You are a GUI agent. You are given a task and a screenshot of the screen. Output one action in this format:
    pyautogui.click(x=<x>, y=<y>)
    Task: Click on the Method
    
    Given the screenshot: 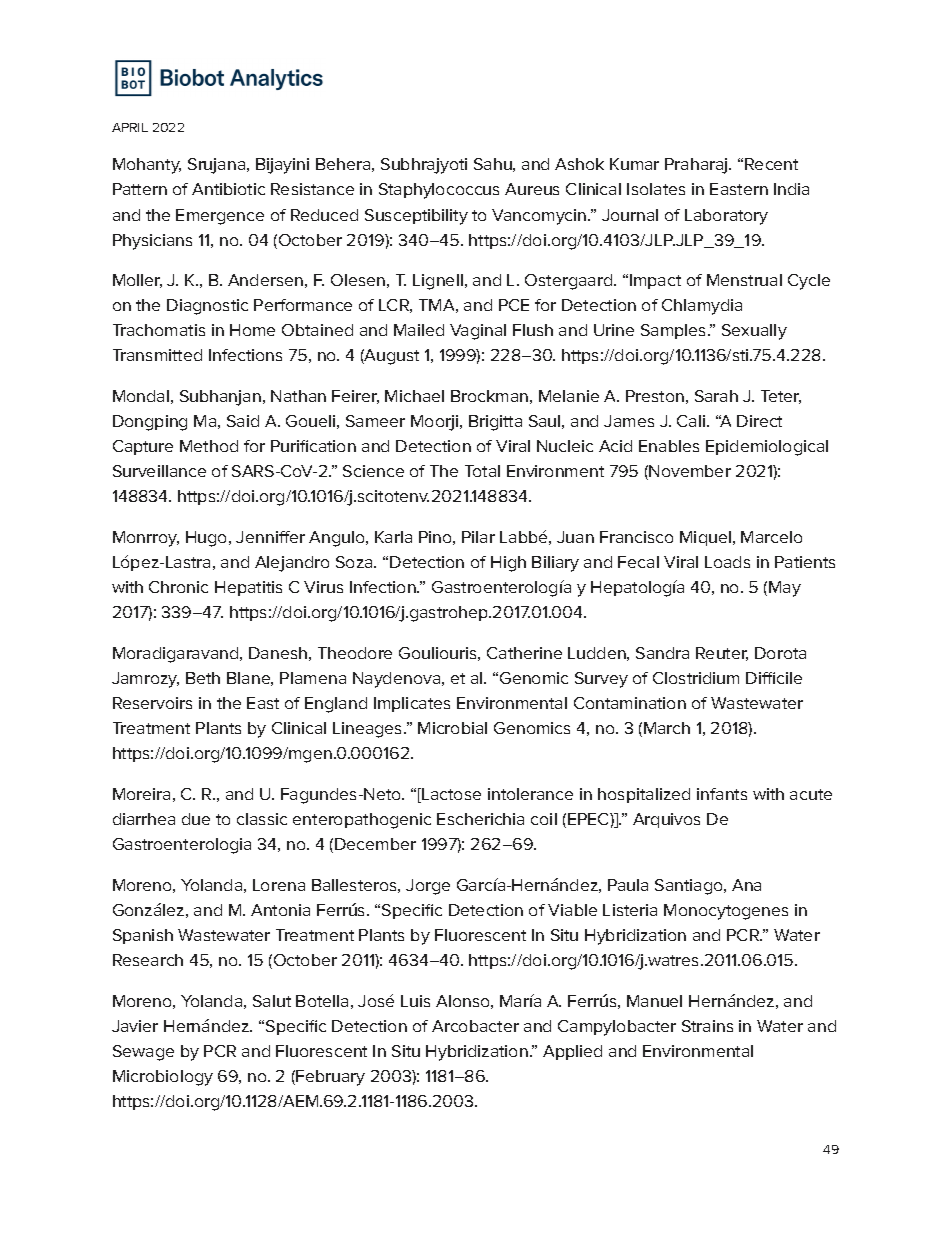 What is the action you would take?
    pyautogui.click(x=209, y=446)
